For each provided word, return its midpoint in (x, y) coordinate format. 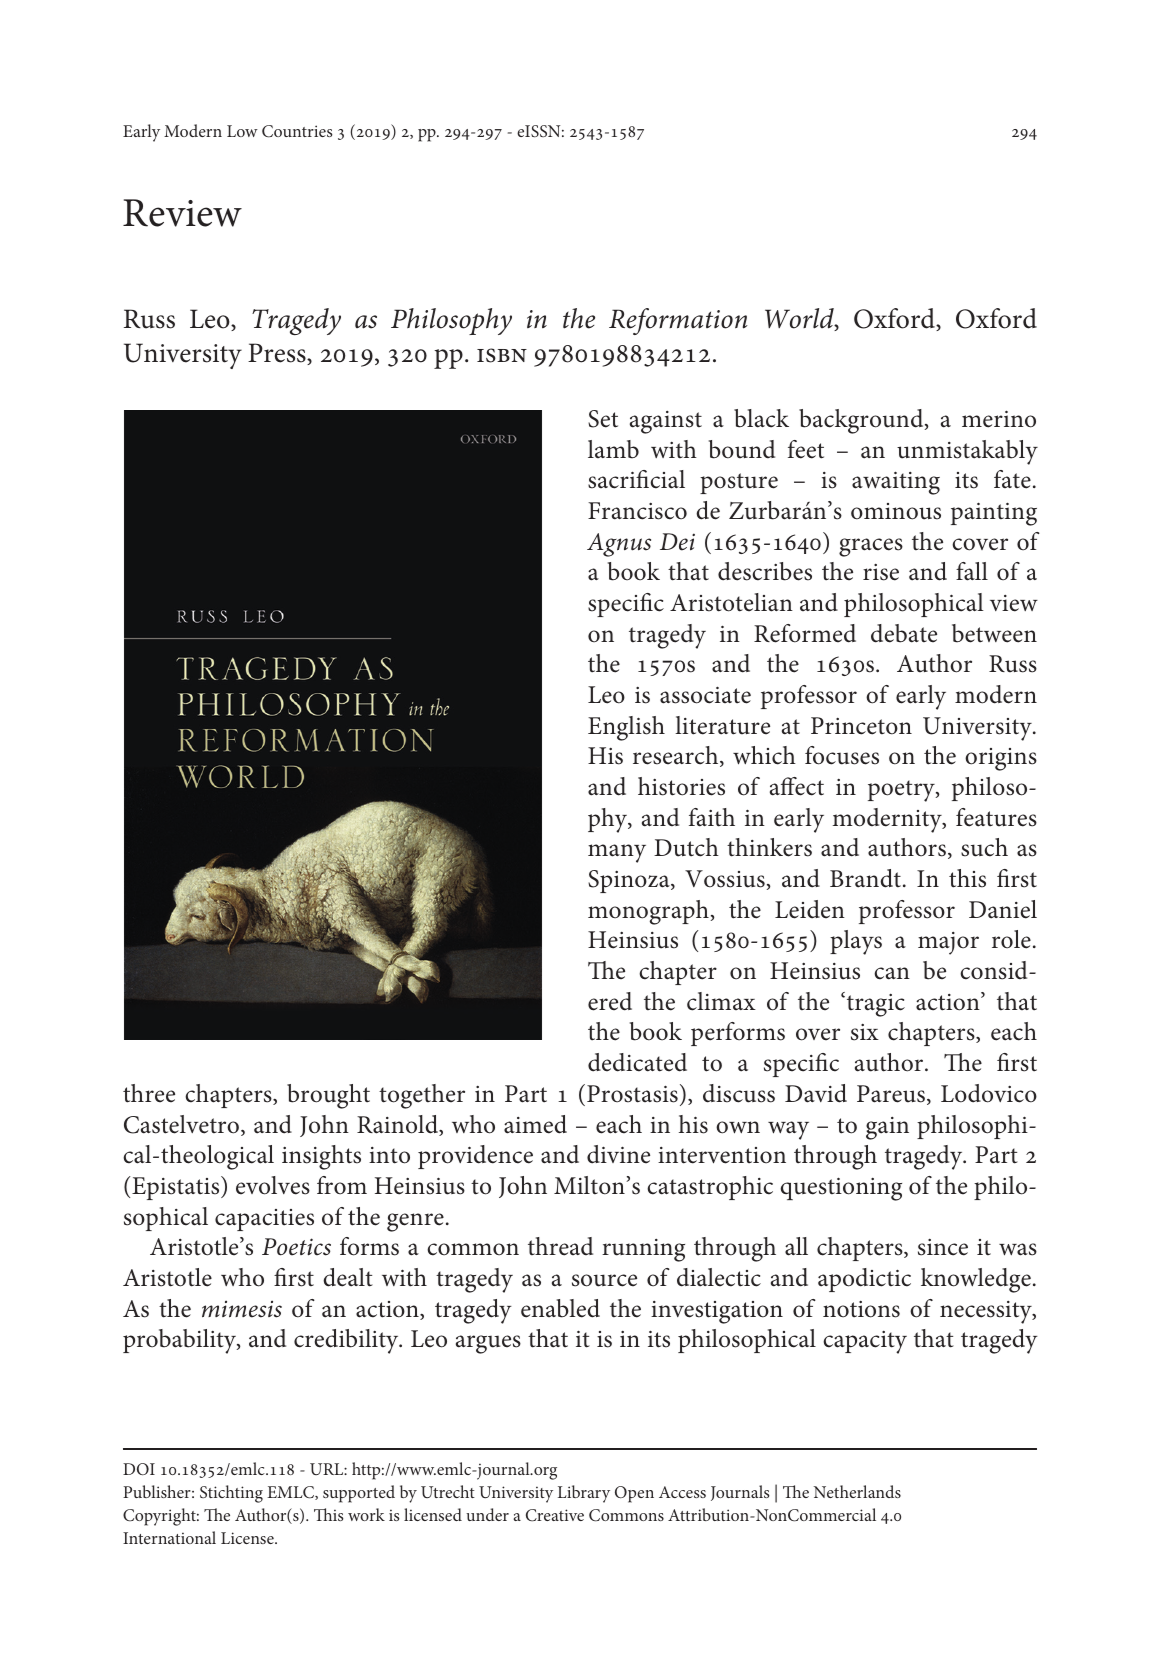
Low (242, 131)
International (169, 1537)
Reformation (678, 321)
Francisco (637, 511)
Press (278, 354)
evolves (273, 1185)
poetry (902, 791)
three (149, 1093)
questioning (841, 1189)
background (862, 421)
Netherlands (857, 1491)
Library (584, 1494)
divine (618, 1154)
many (617, 853)
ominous (896, 511)
